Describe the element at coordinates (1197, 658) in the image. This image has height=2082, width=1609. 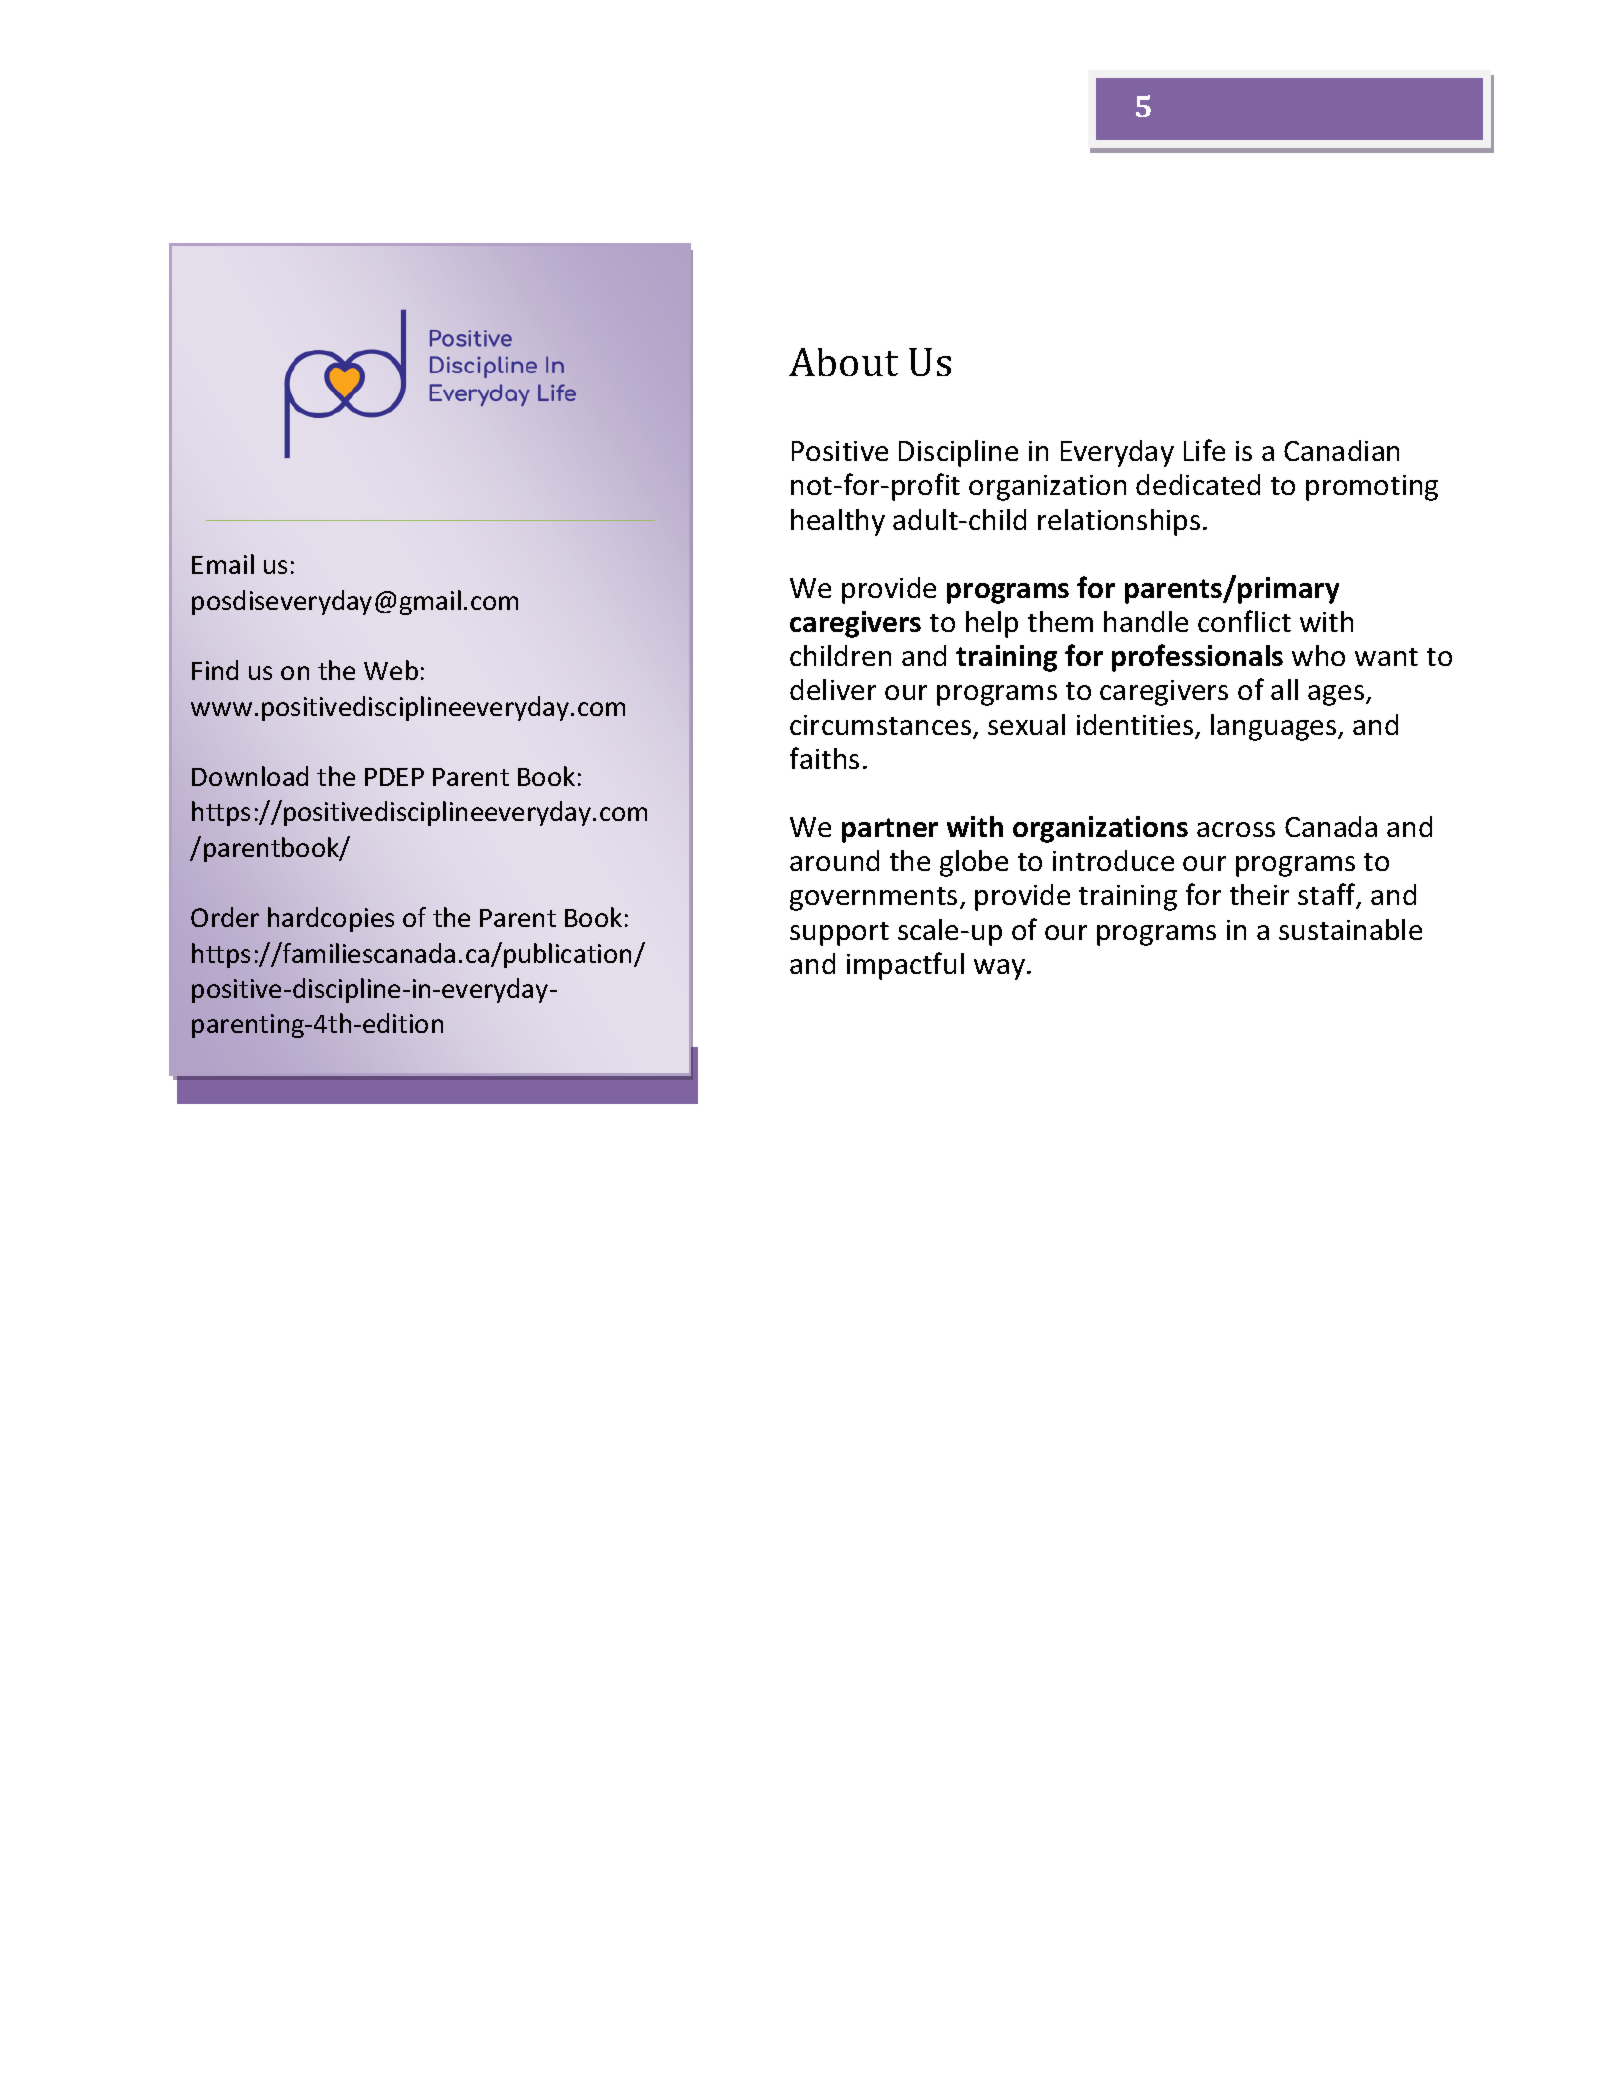
I see `professionals` at that location.
